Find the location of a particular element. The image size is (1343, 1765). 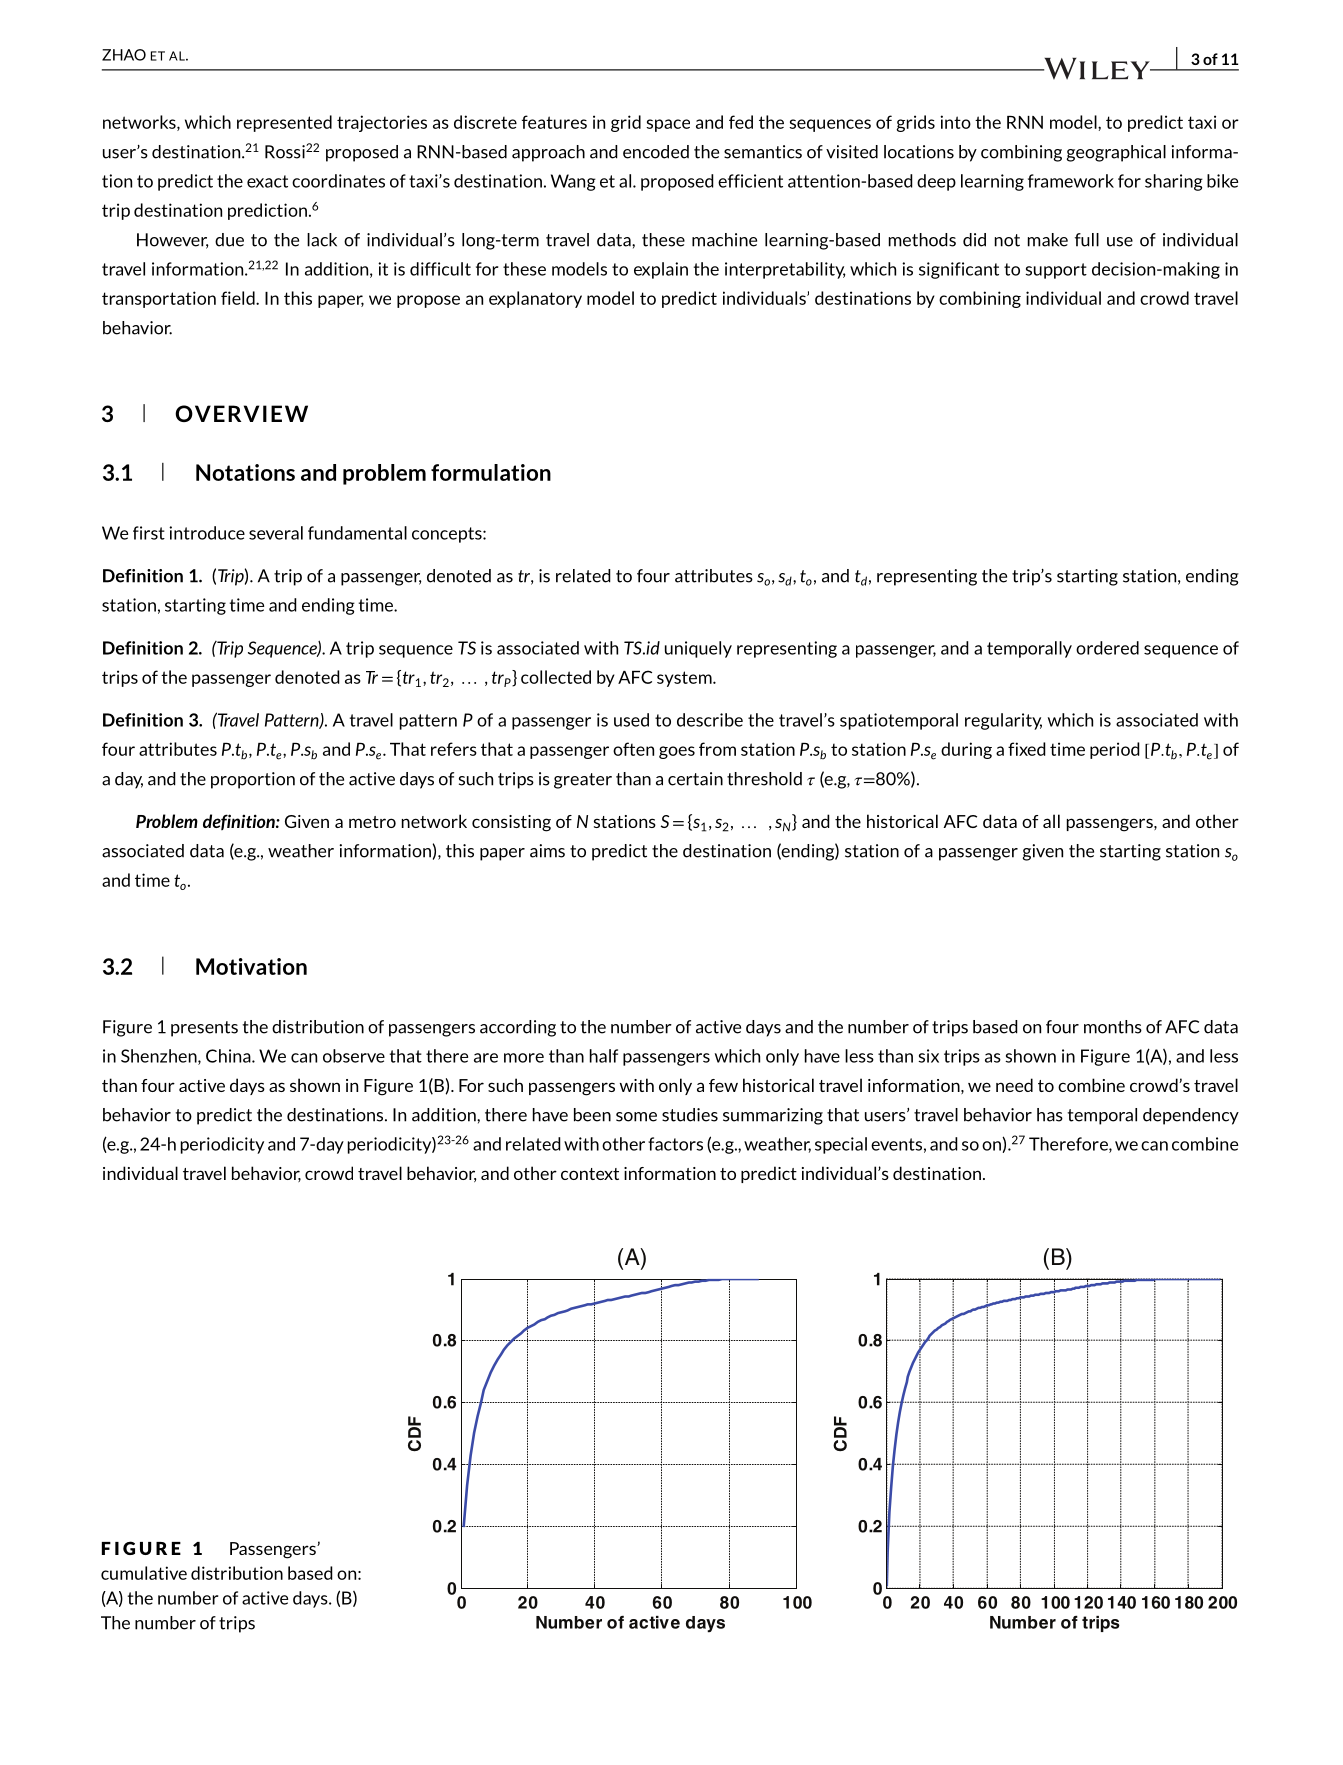

fixed is located at coordinates (1027, 749).
